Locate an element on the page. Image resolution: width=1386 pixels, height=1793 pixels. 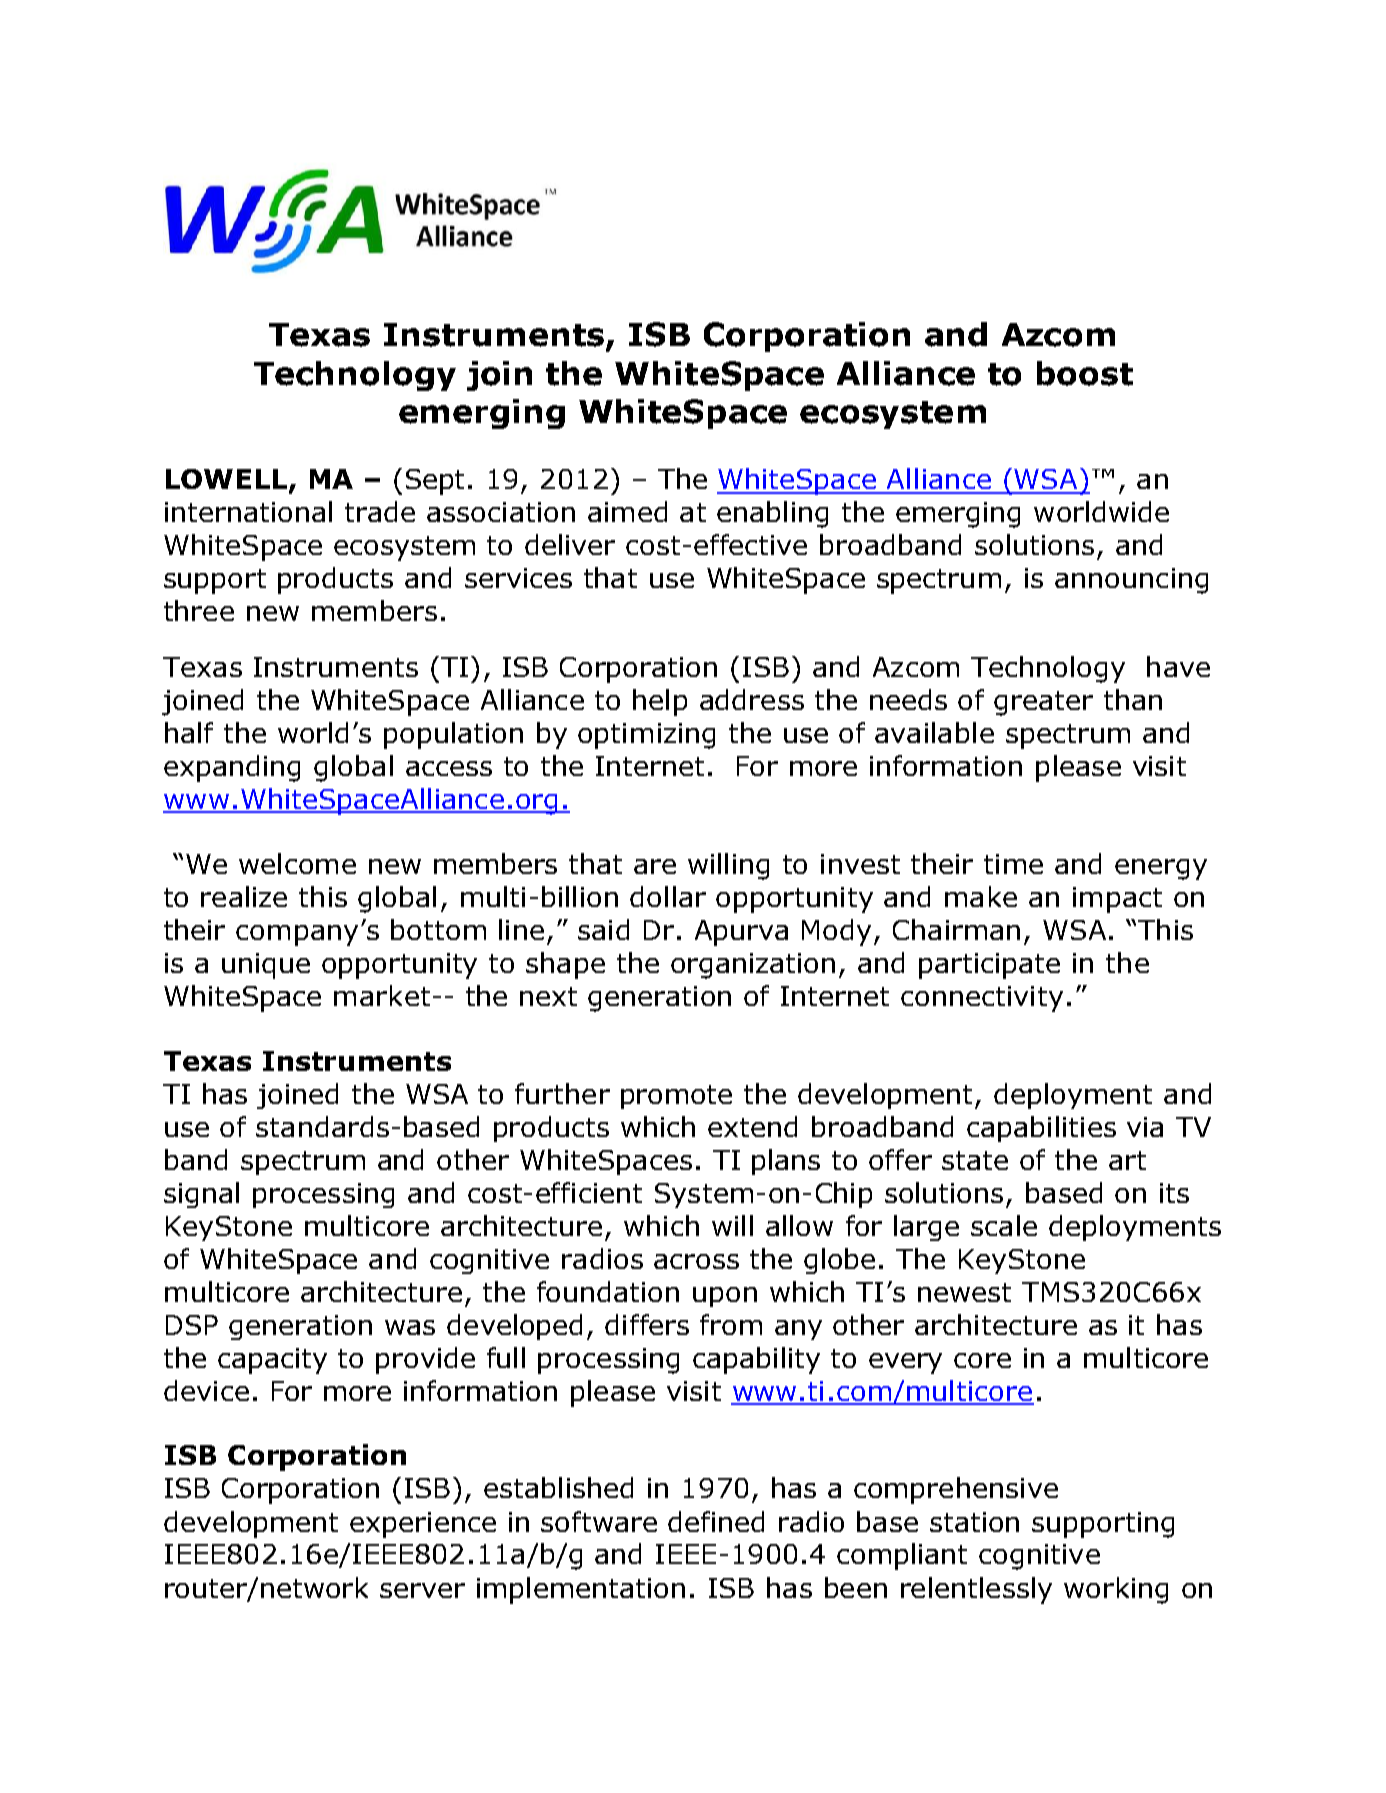
aimed is located at coordinates (627, 511).
